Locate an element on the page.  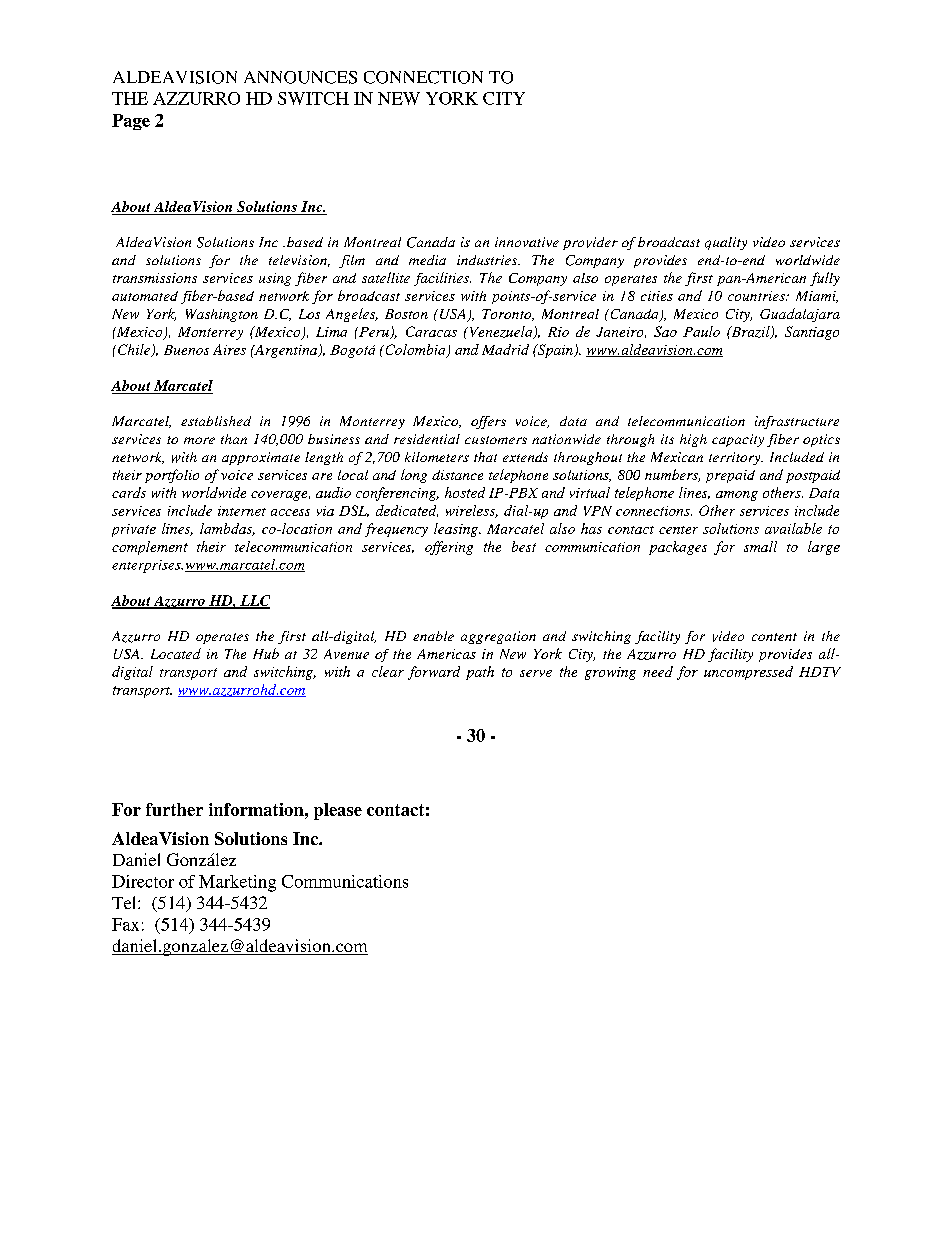
uncompressed is located at coordinates (748, 673).
